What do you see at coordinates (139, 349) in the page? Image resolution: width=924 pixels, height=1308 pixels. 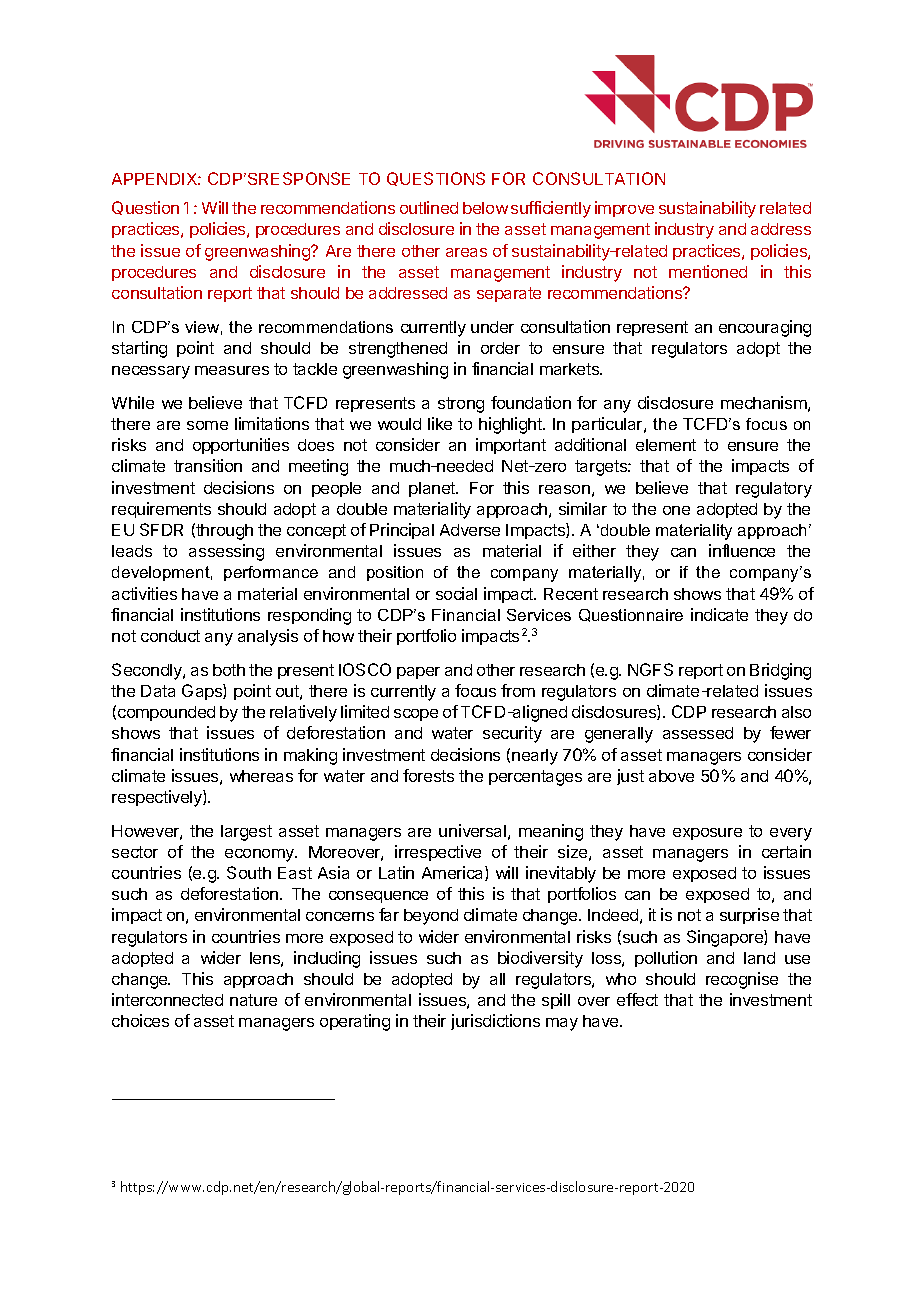 I see `starting` at bounding box center [139, 349].
